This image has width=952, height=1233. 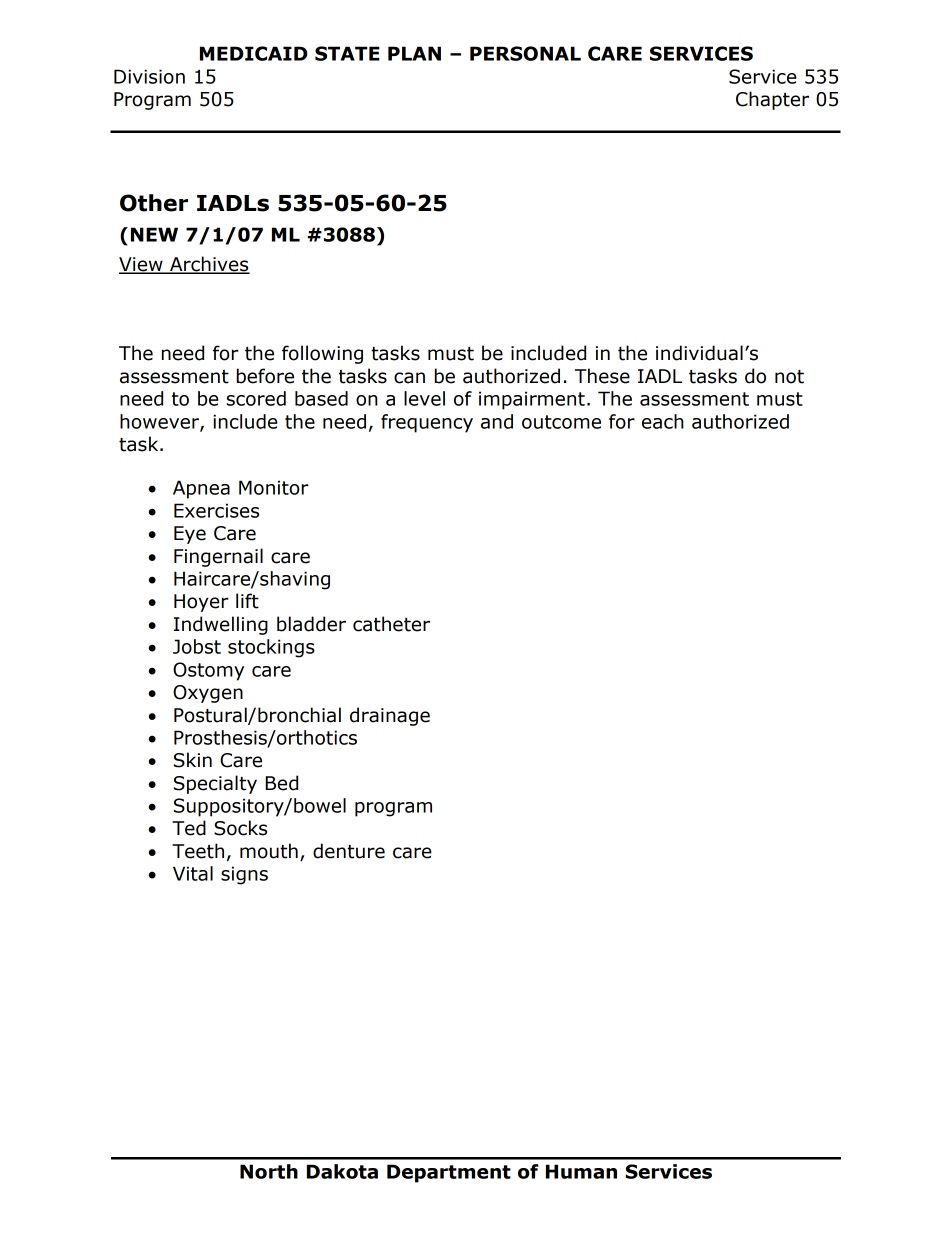 What do you see at coordinates (349, 851) in the image?
I see `denture` at bounding box center [349, 851].
